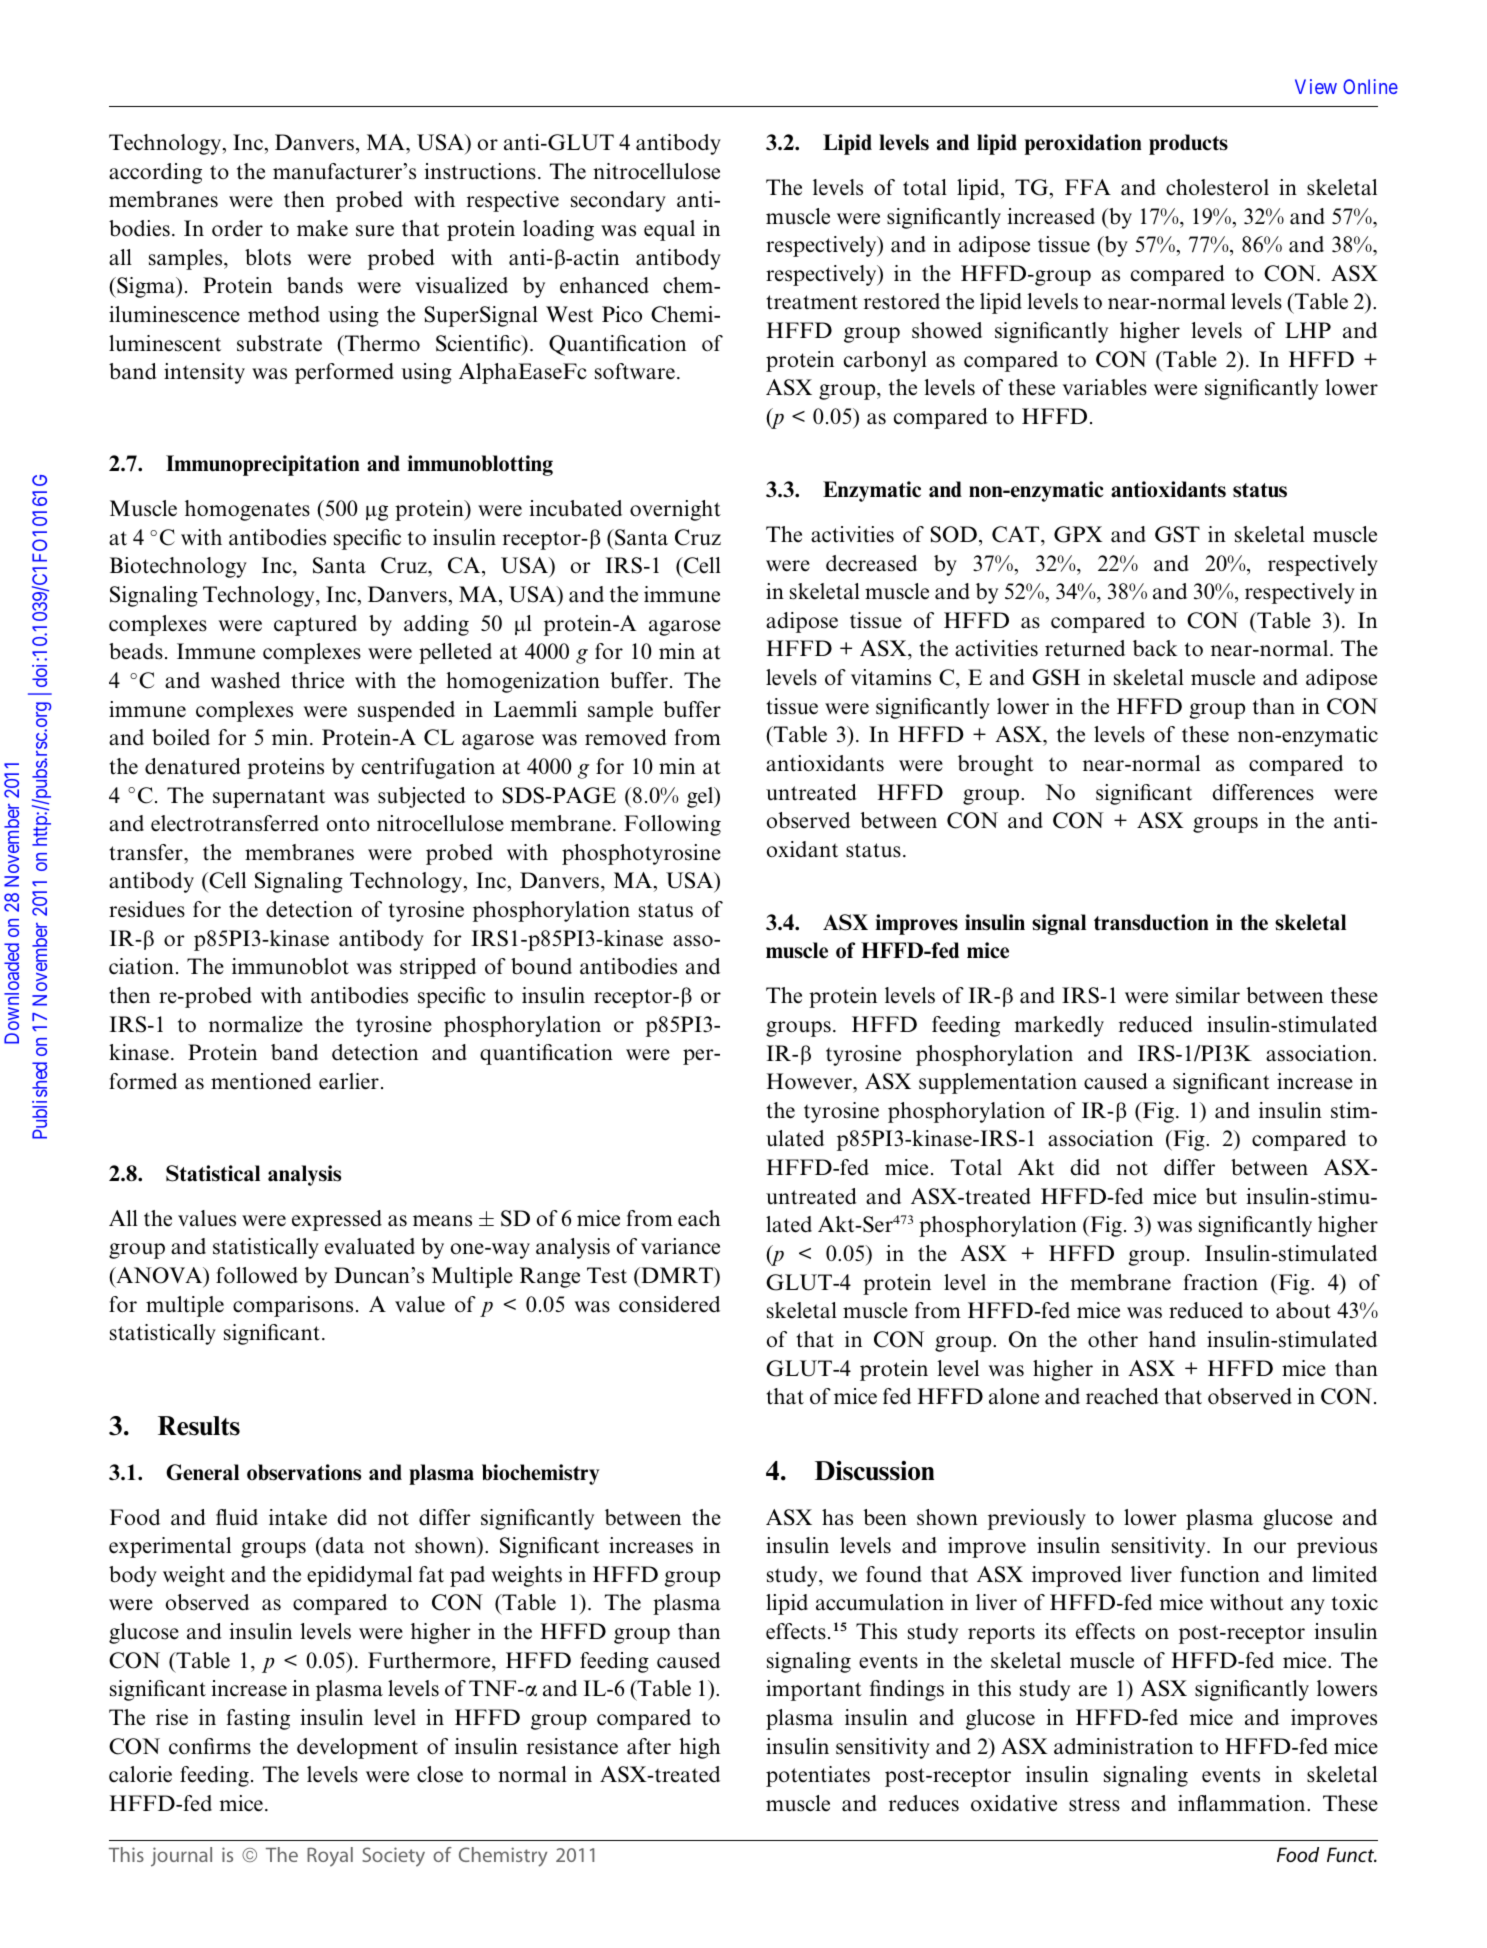  I want to click on Royal, so click(330, 1857).
